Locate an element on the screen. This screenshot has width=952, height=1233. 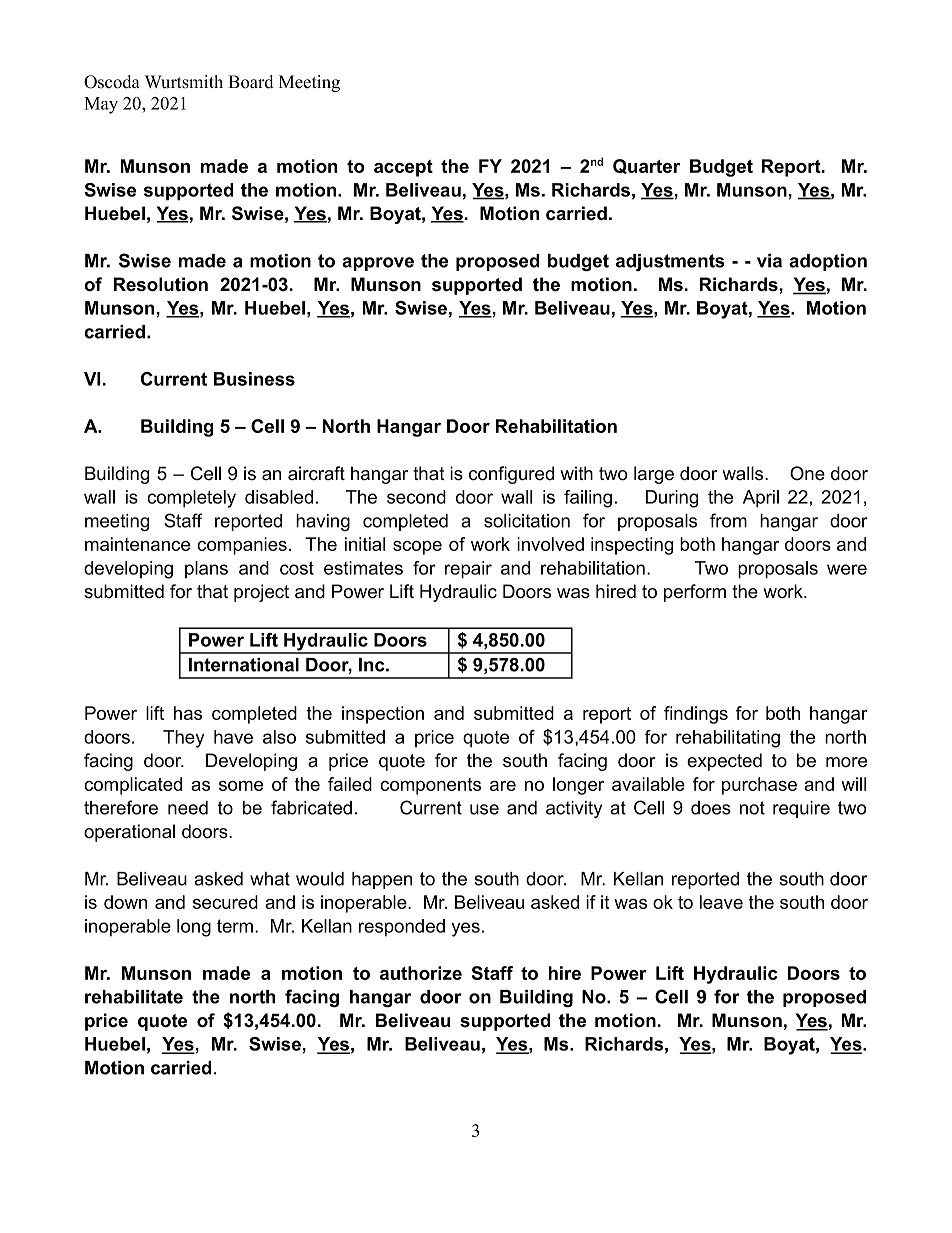
rehabilitate is located at coordinates (134, 997).
